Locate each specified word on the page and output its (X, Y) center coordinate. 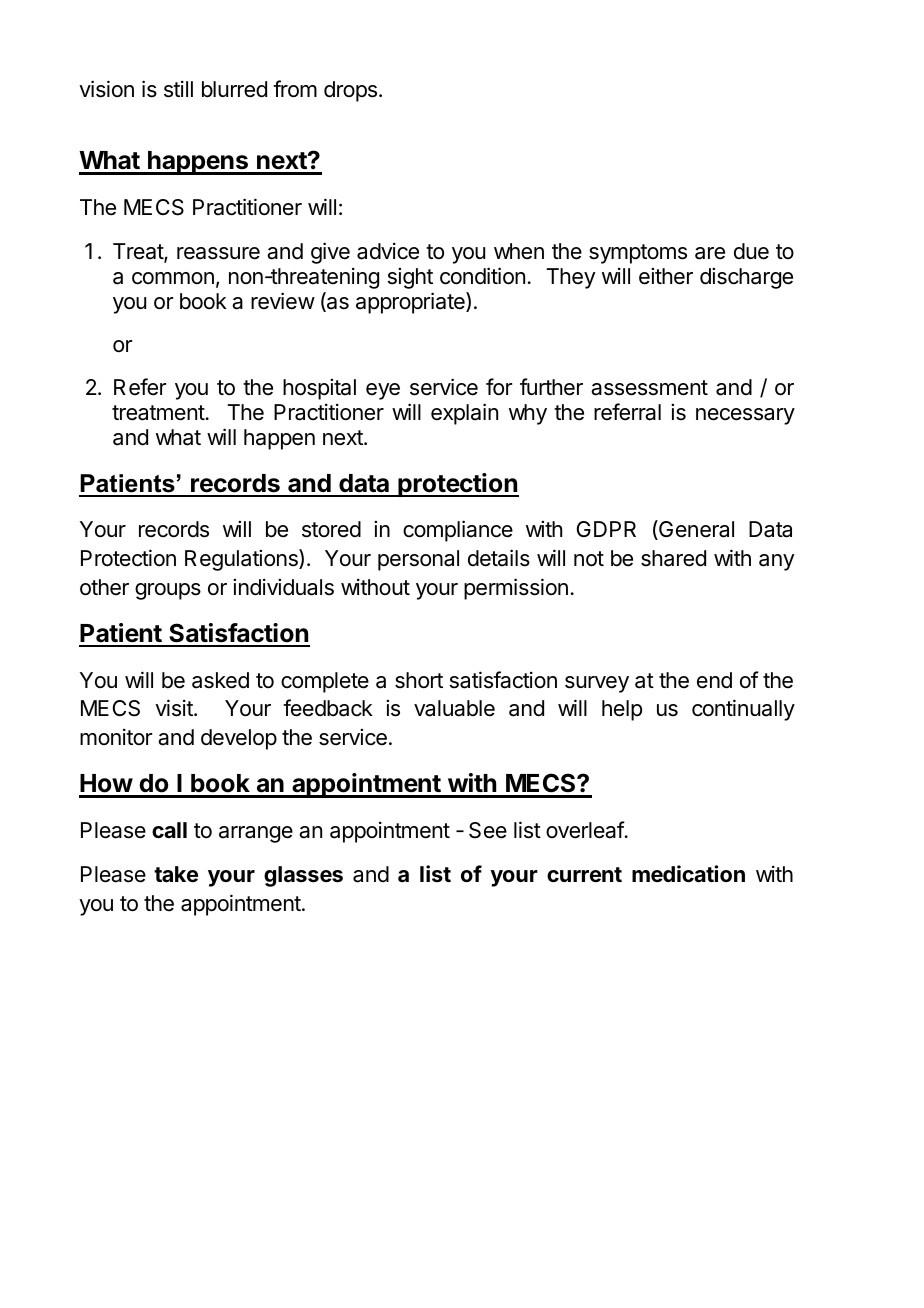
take (176, 874)
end (714, 680)
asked (220, 680)
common (173, 278)
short (419, 680)
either (666, 276)
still (178, 89)
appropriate (411, 303)
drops (350, 91)
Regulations (242, 560)
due (751, 251)
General (695, 530)
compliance (458, 531)
